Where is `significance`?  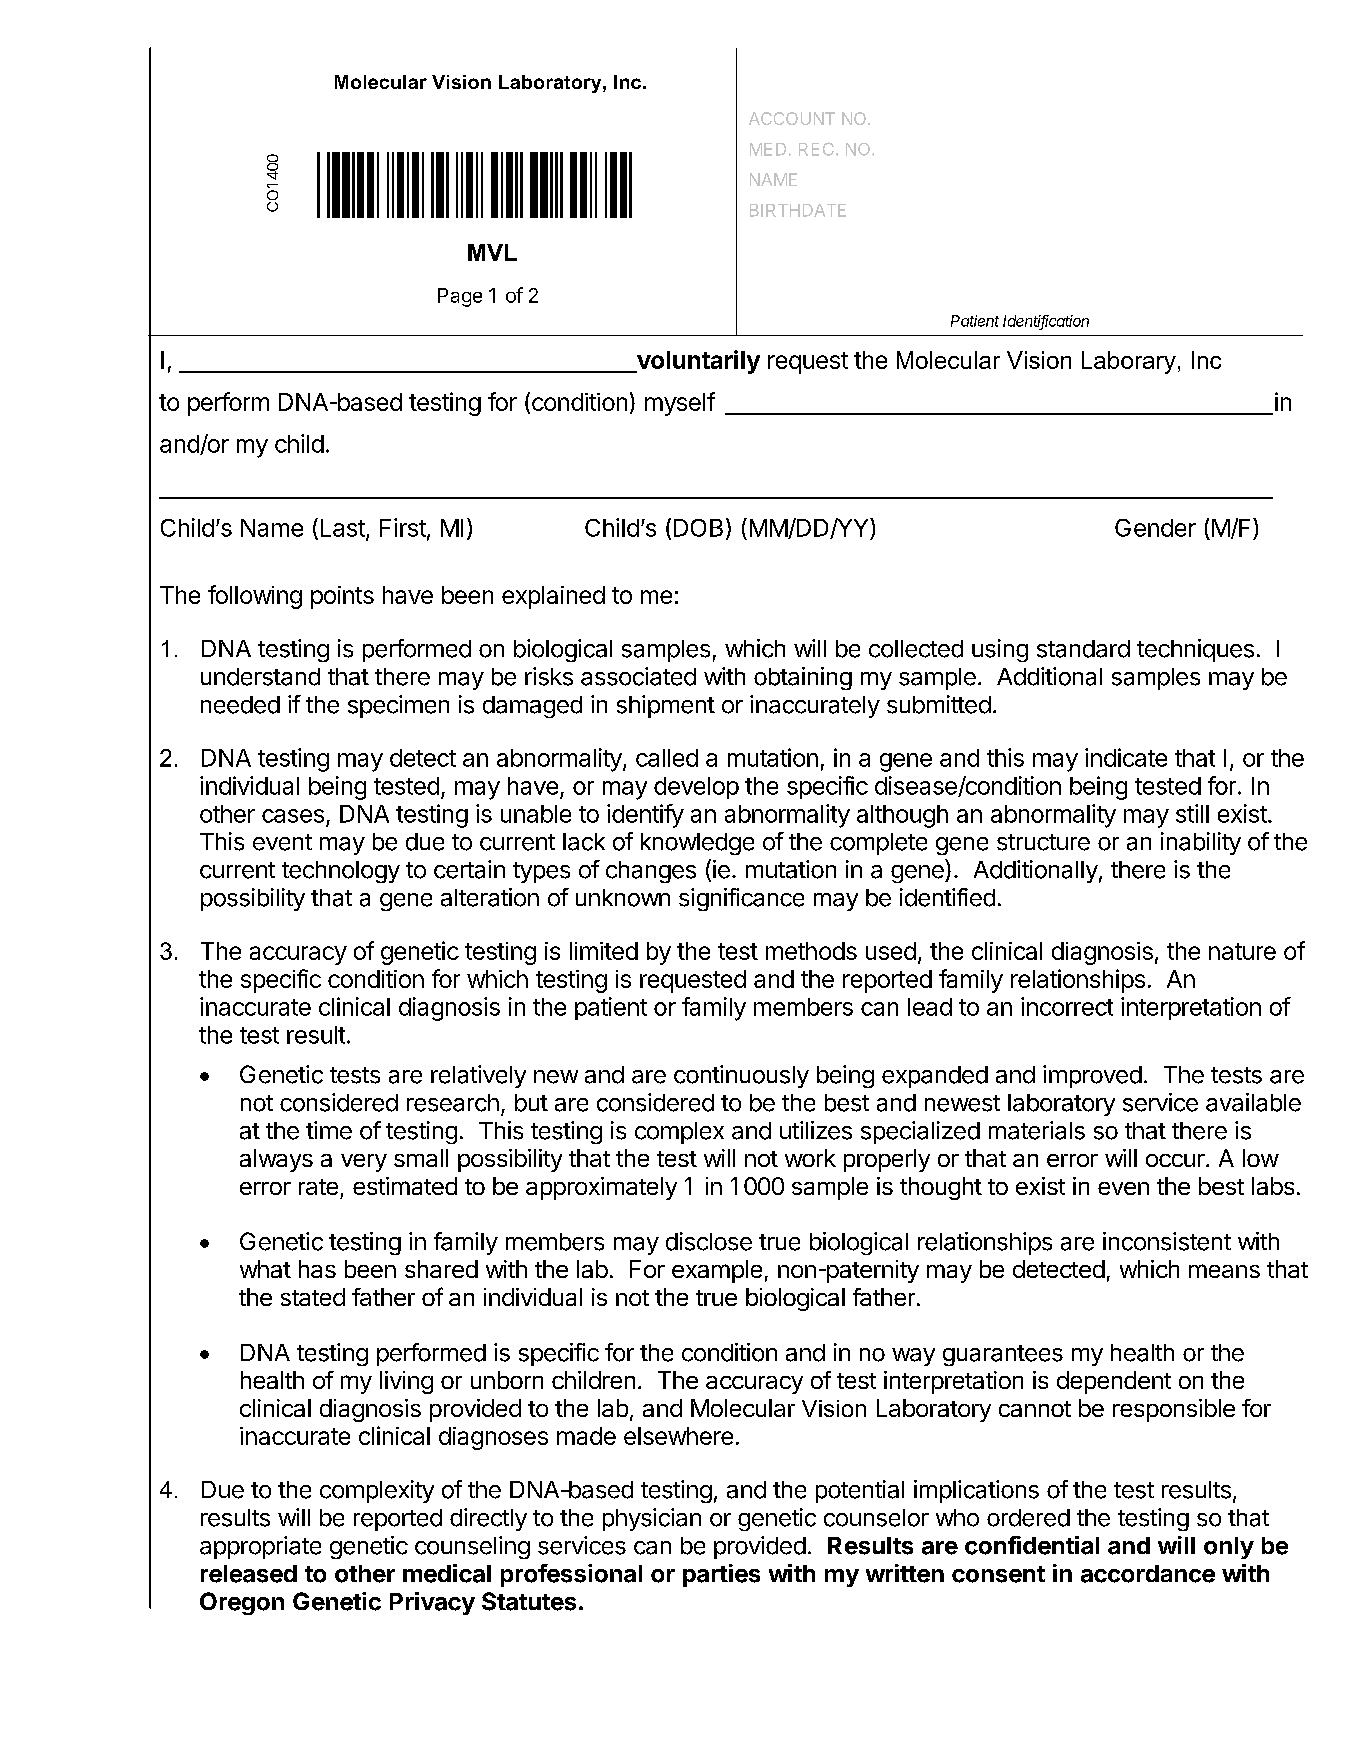 significance is located at coordinates (741, 899).
